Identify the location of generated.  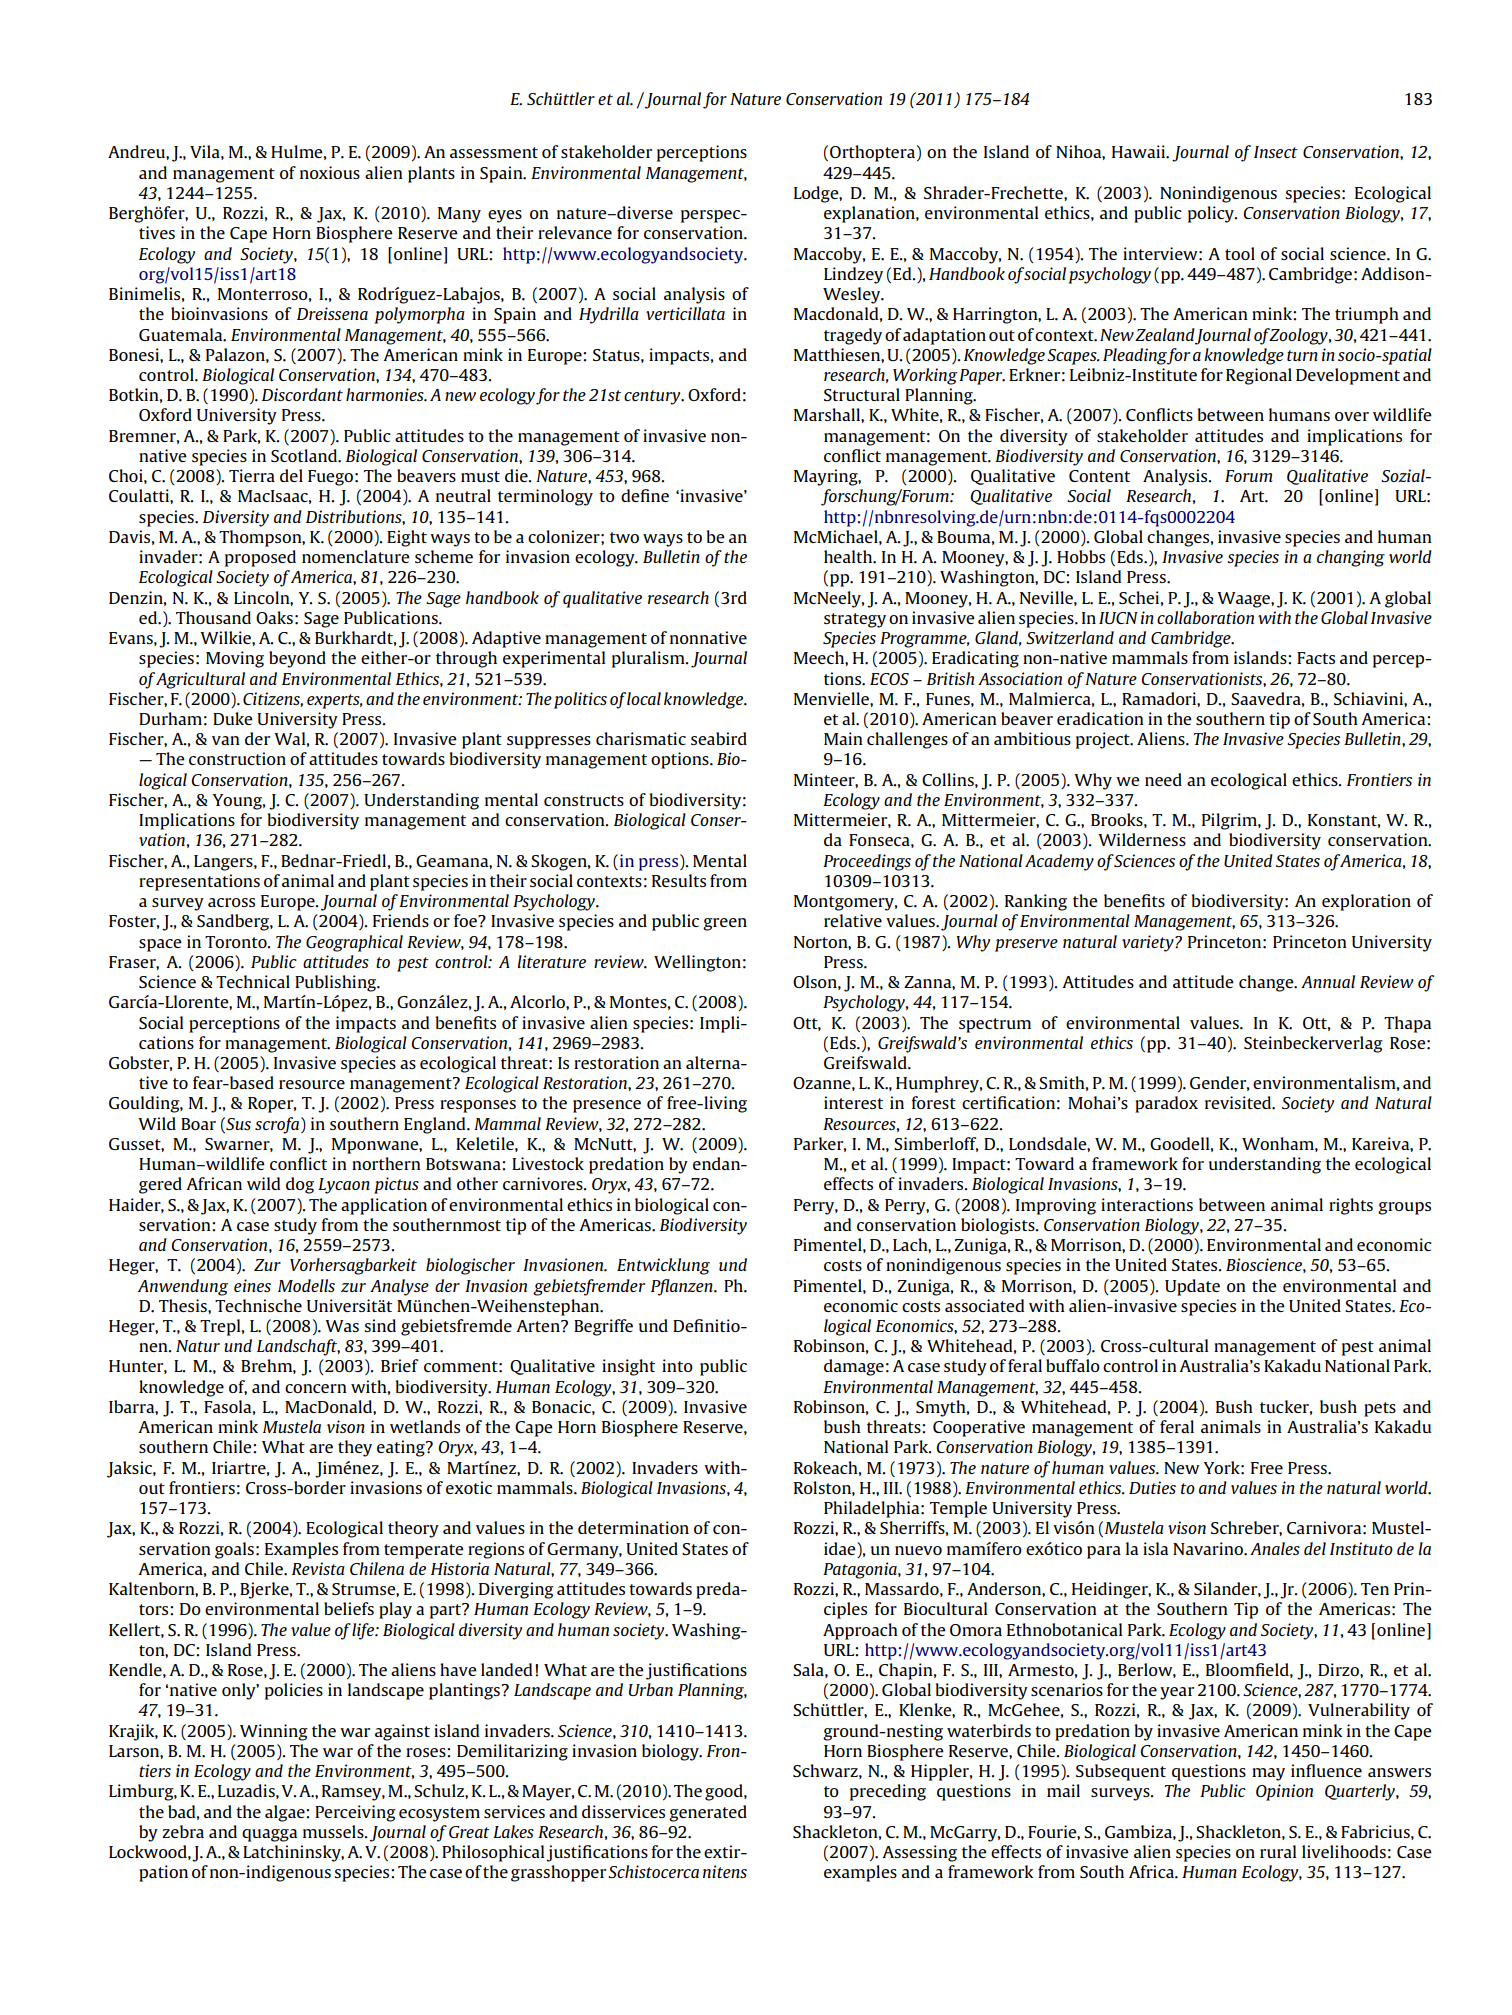
(708, 1813).
